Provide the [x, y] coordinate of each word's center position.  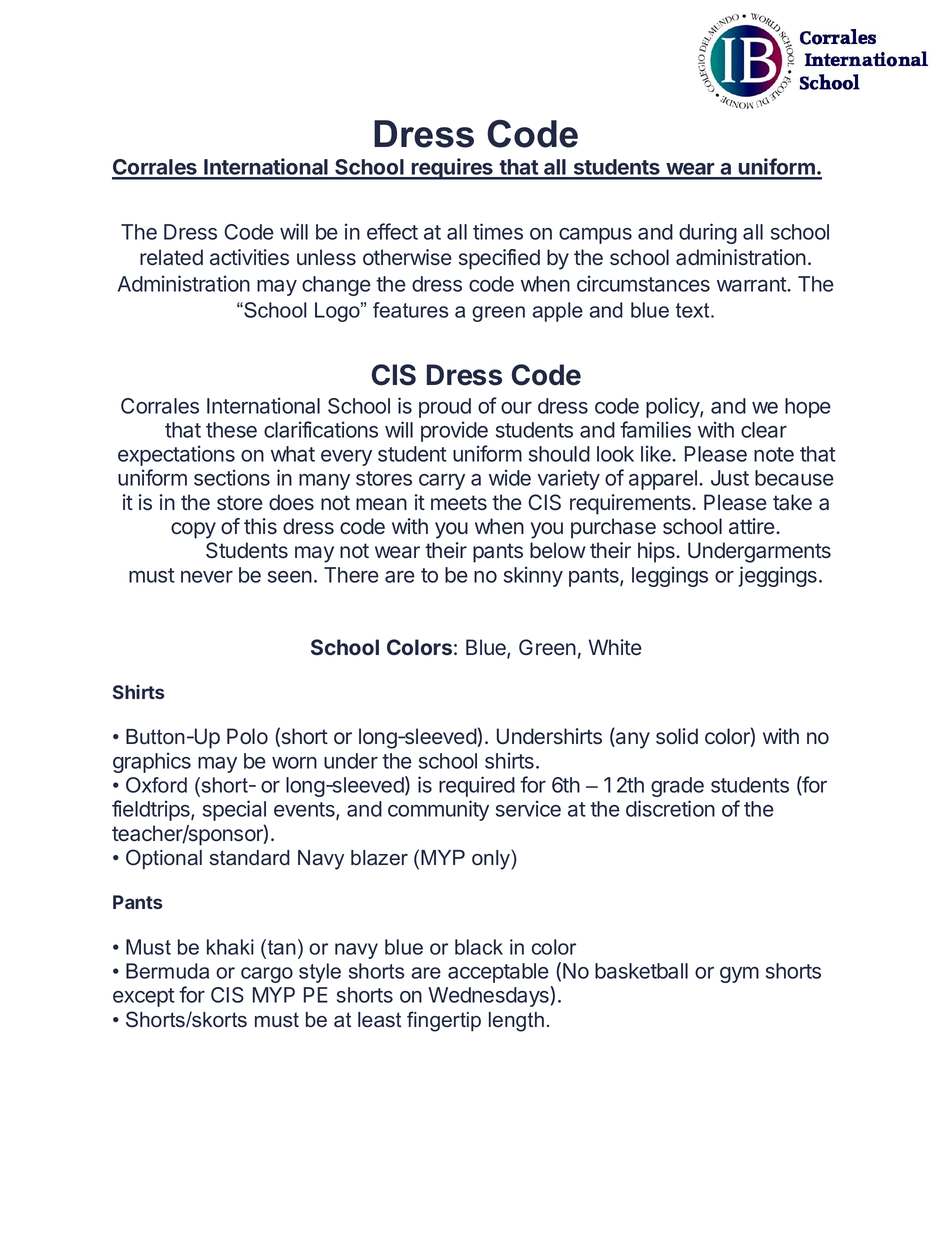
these [231, 430]
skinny [533, 576]
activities [249, 257]
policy [673, 407]
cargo [267, 975]
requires [452, 169]
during [708, 233]
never [207, 577]
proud [445, 408]
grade [677, 787]
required [477, 786]
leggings [670, 576]
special [234, 810]
